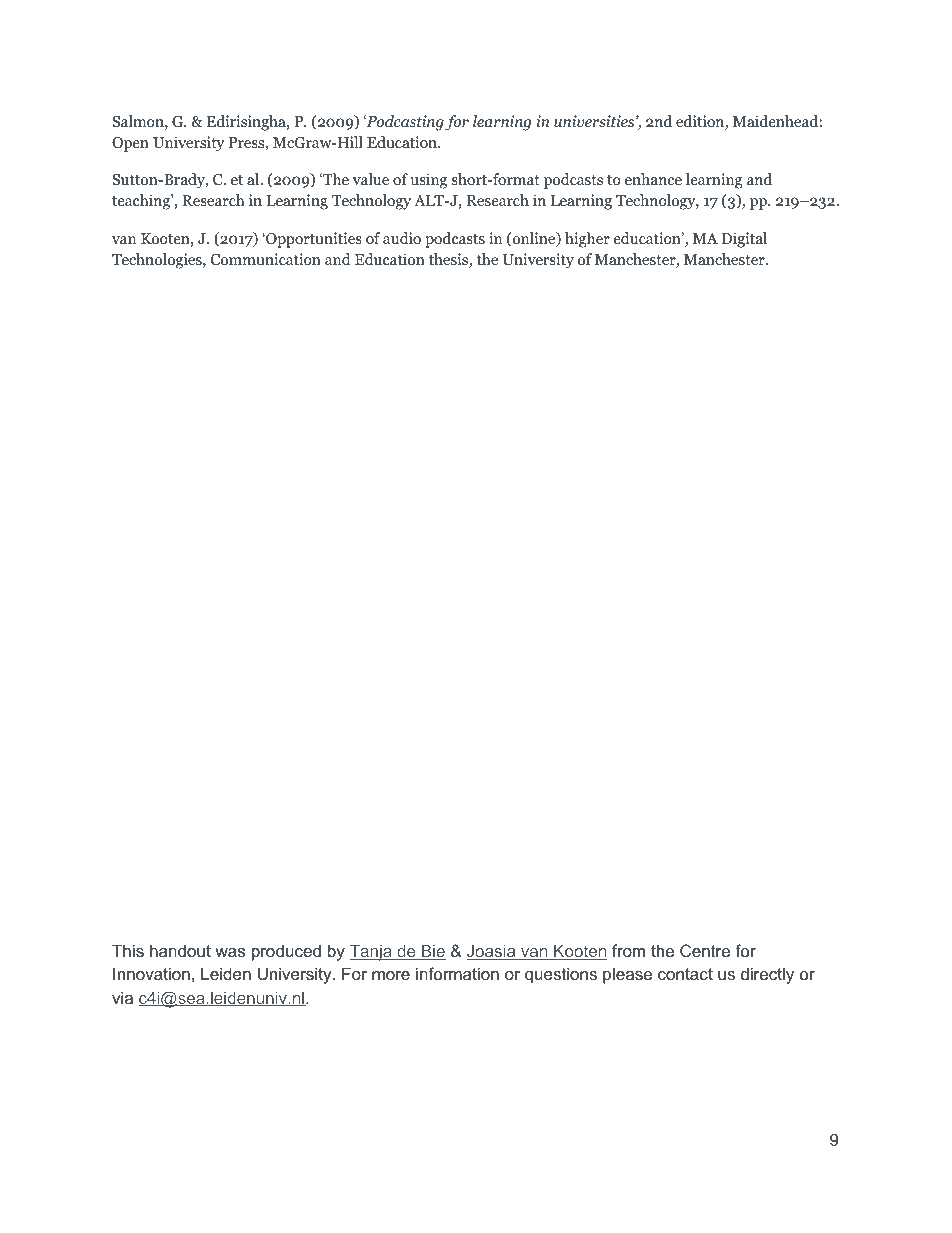 The height and width of the screenshot is (1233, 952). I want to click on value, so click(370, 179).
